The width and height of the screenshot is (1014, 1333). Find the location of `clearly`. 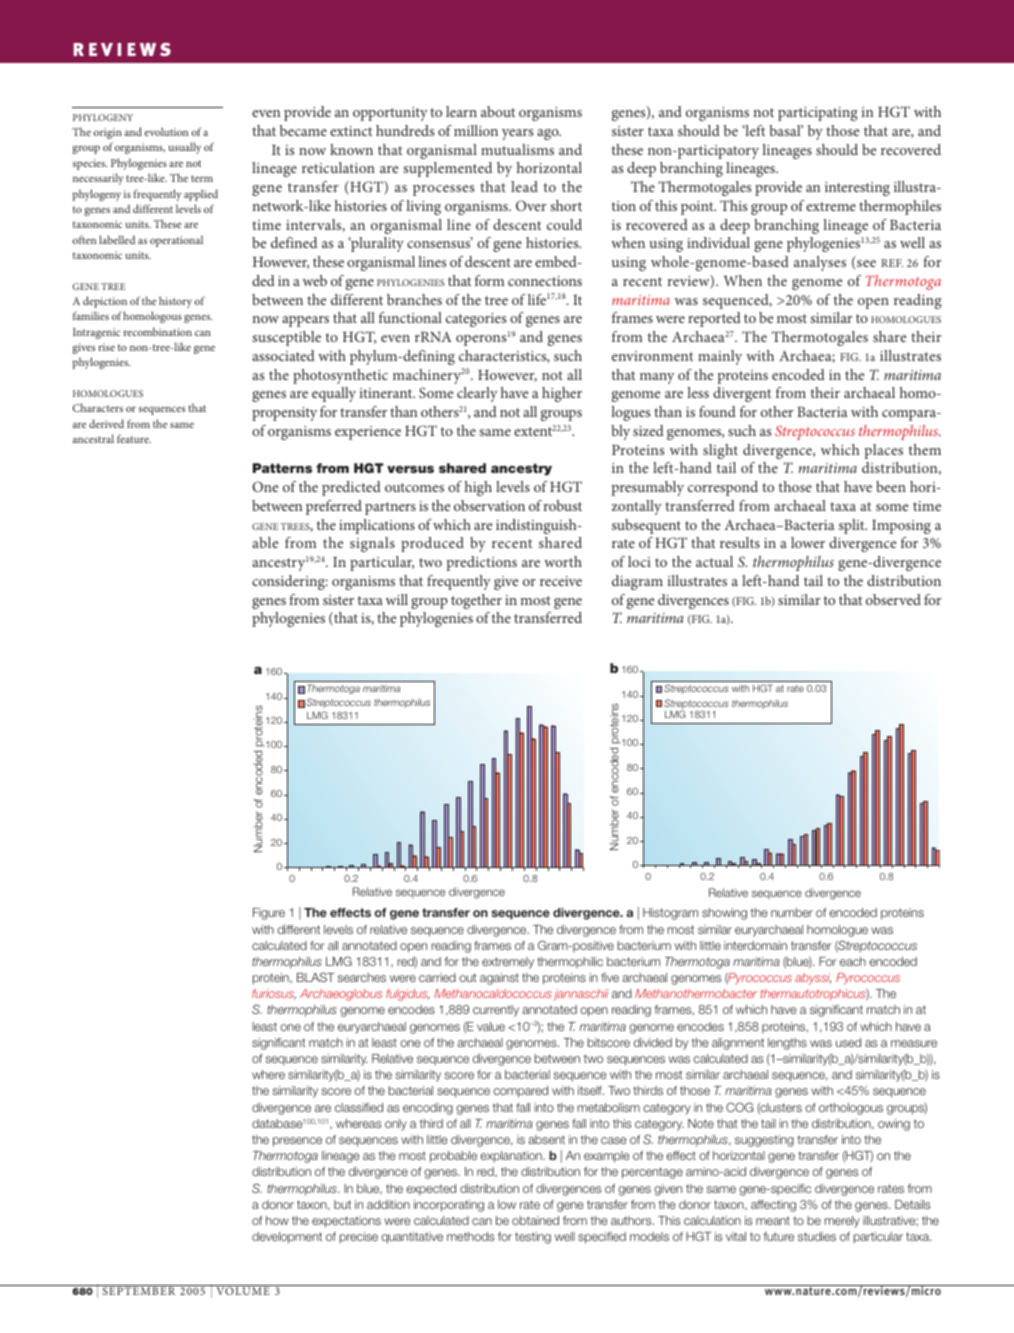

clearly is located at coordinates (477, 394).
